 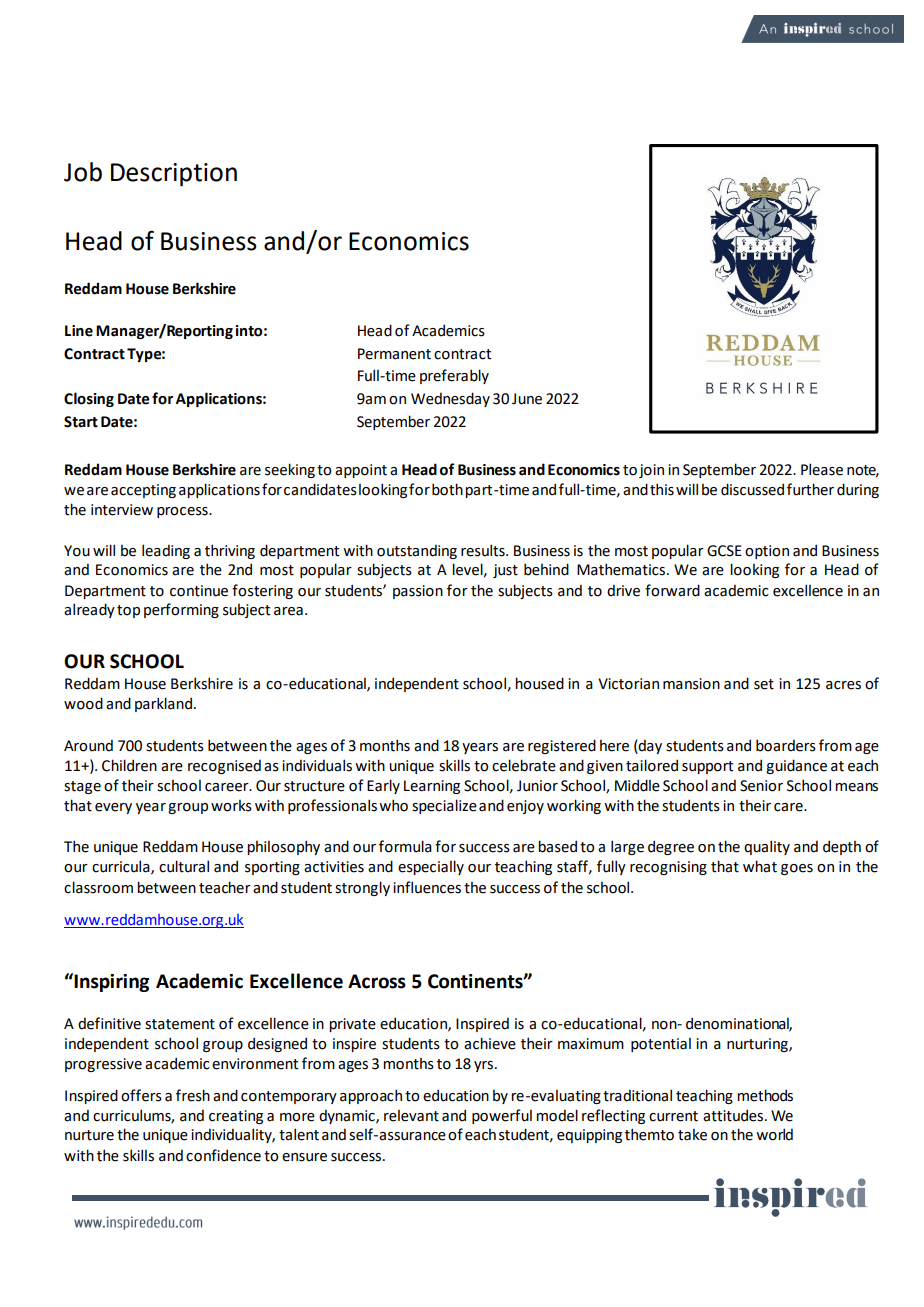 I want to click on passion, so click(x=418, y=592).
